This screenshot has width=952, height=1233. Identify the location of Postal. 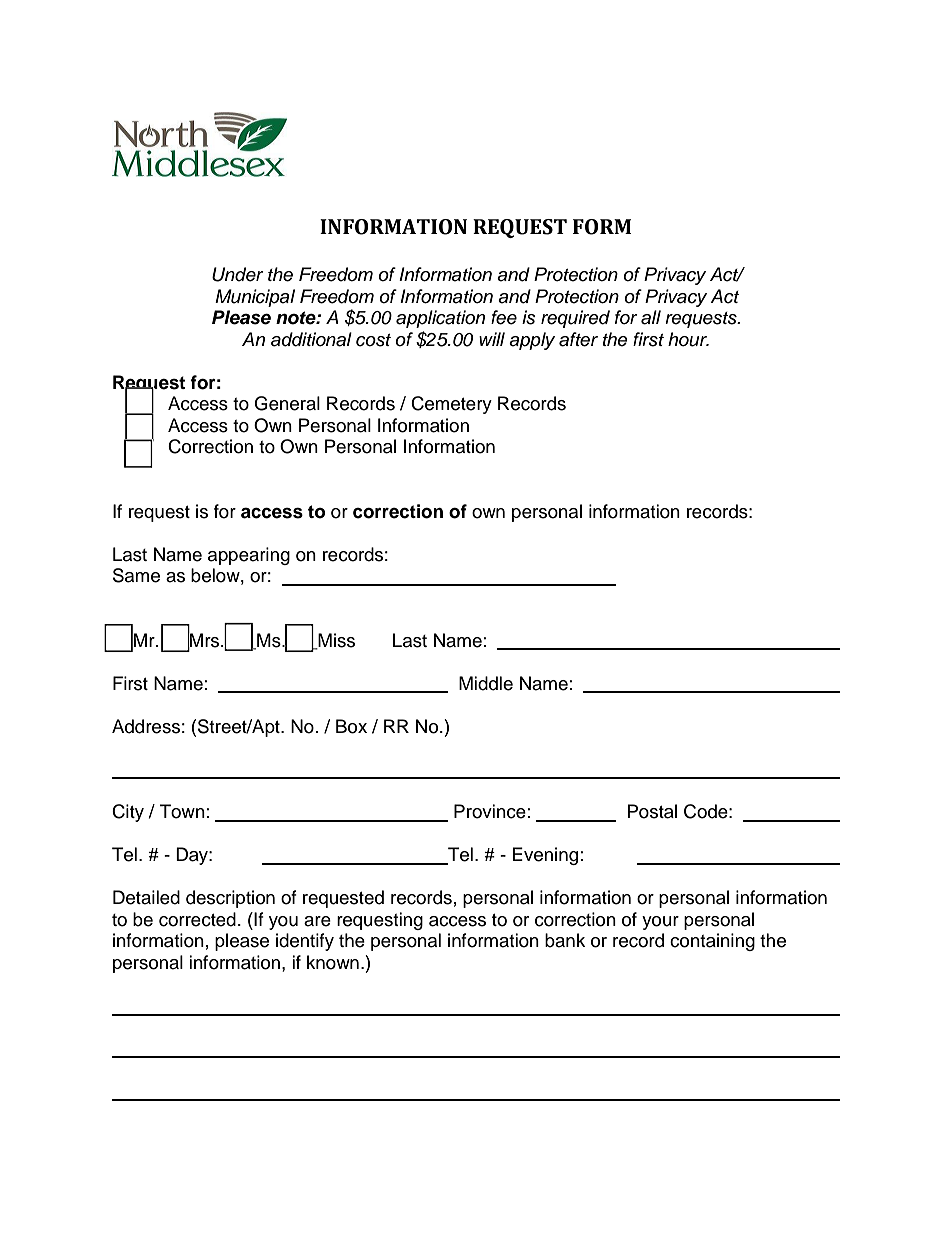
(652, 811).
